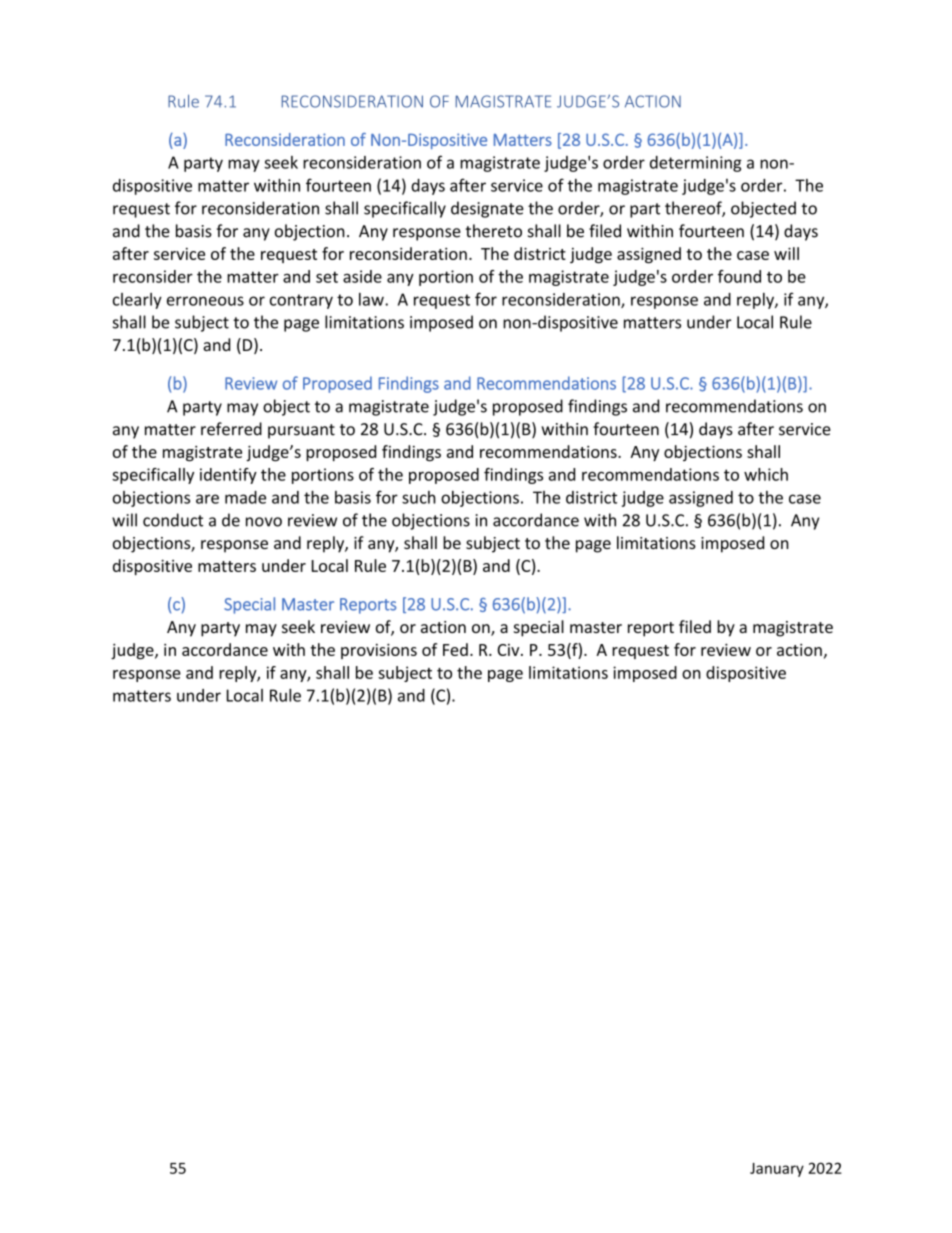 This page has height=1233, width=952. Describe the element at coordinates (231, 429) in the page. I see `referred` at that location.
